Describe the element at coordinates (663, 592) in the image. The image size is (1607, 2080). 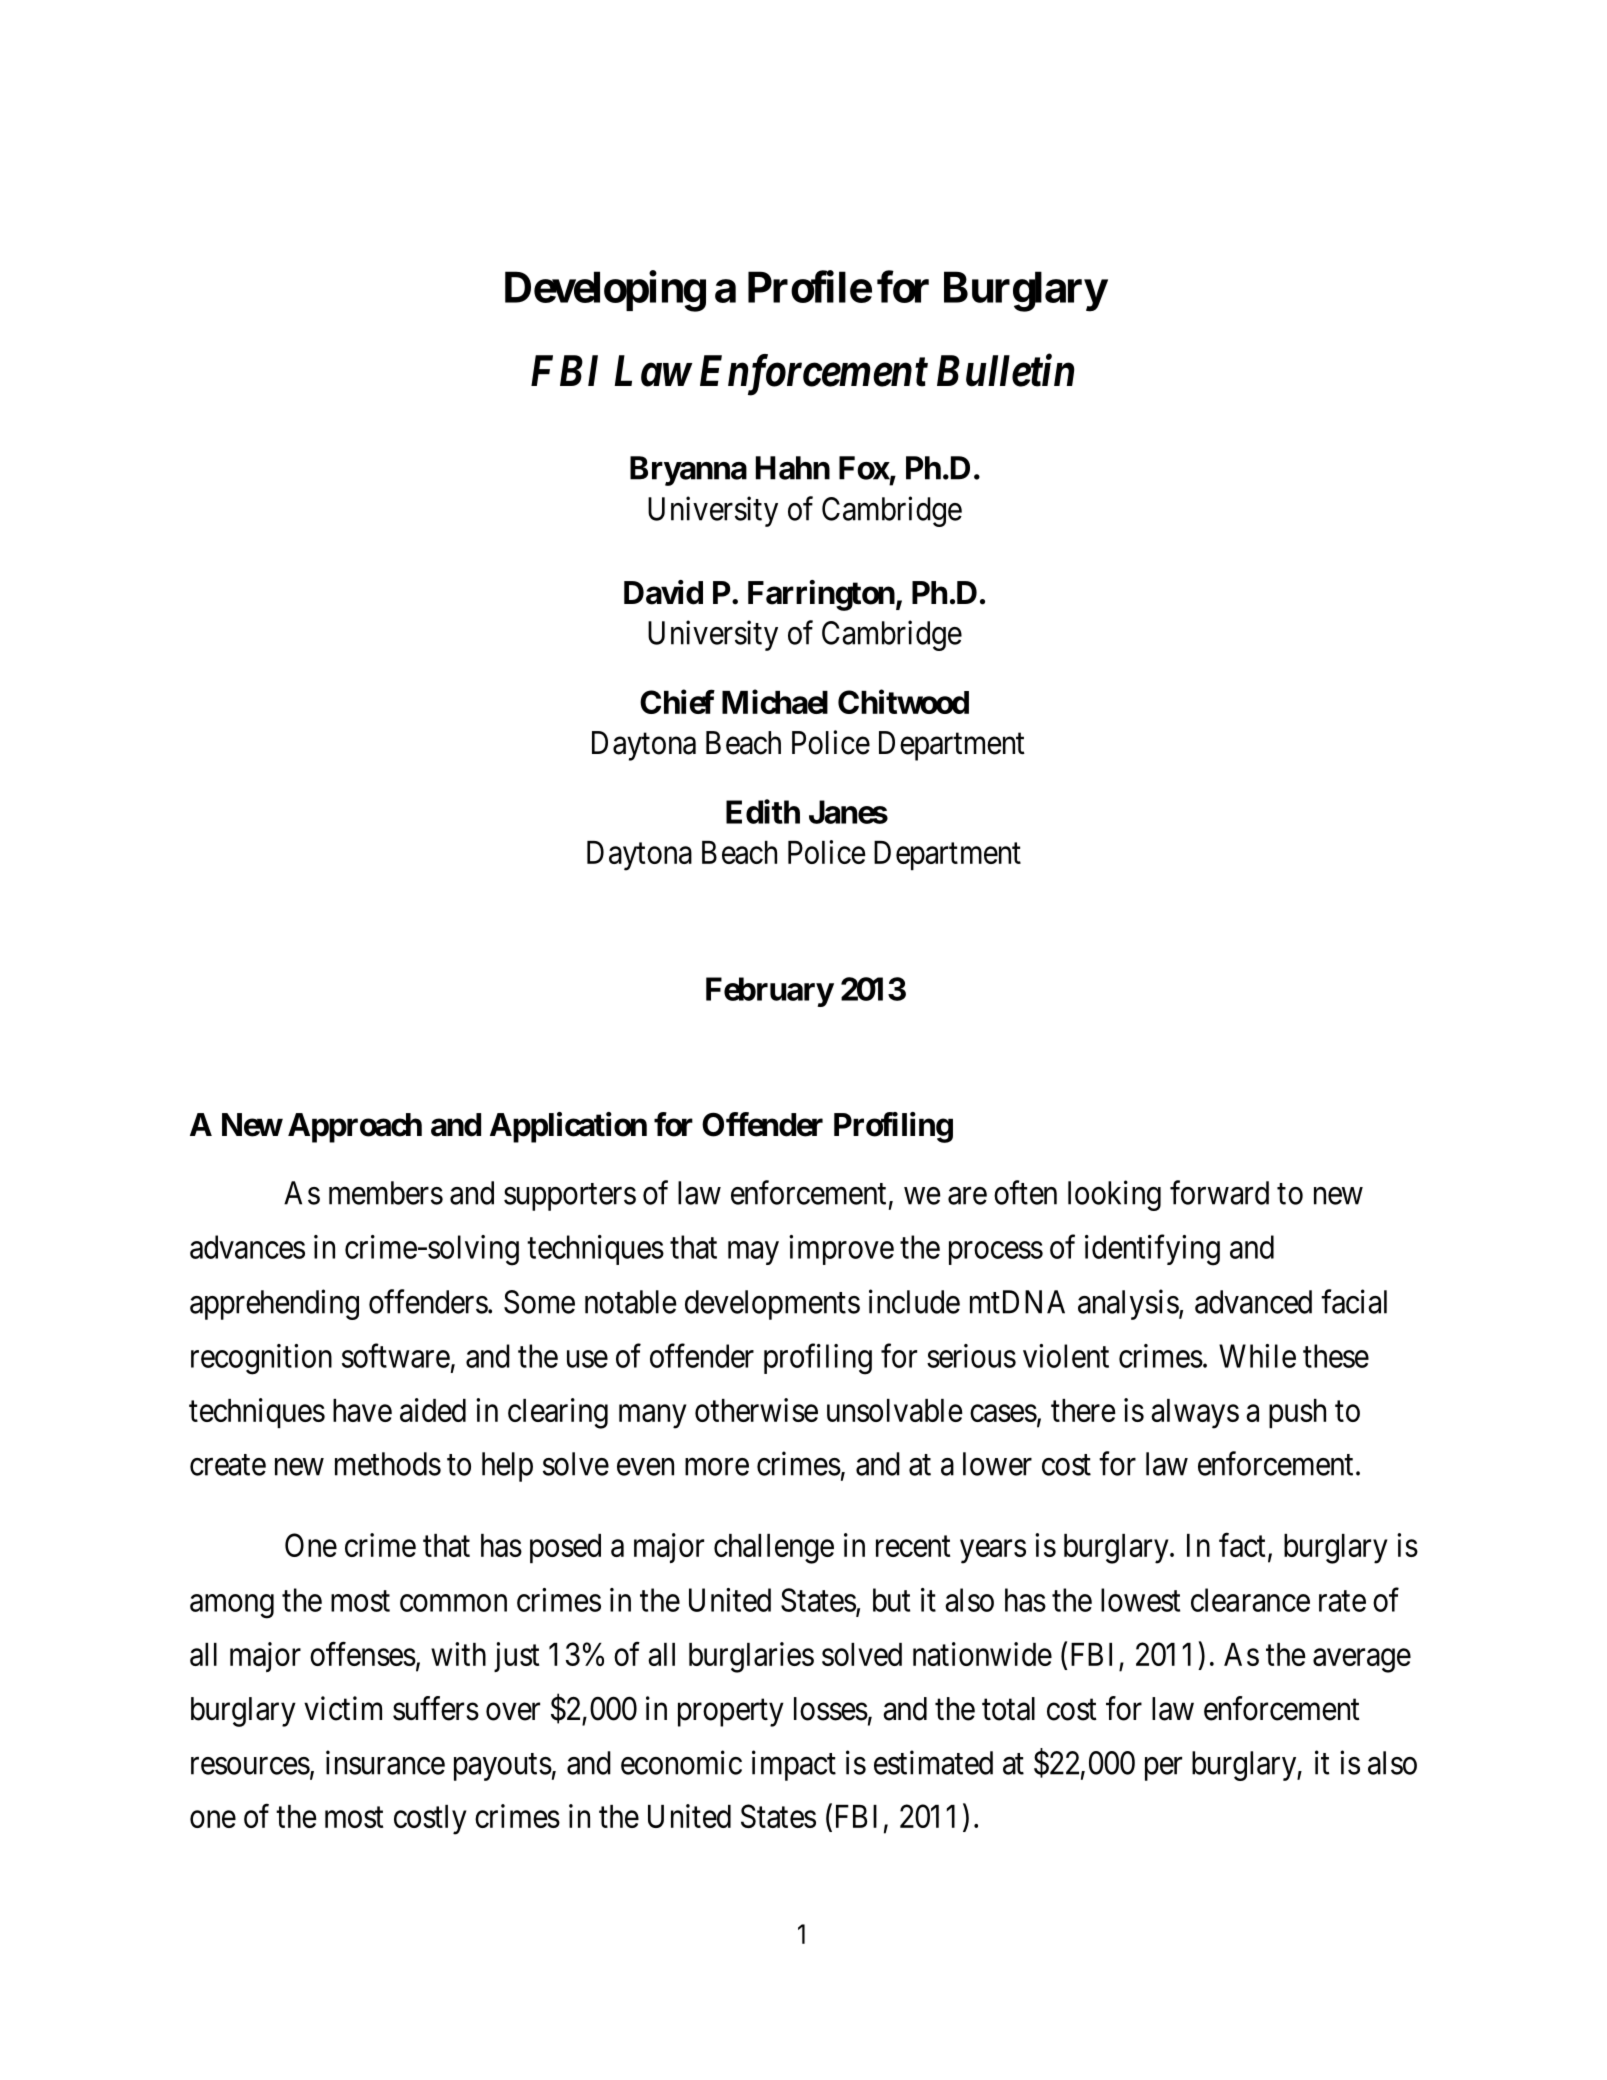
I see `David` at that location.
